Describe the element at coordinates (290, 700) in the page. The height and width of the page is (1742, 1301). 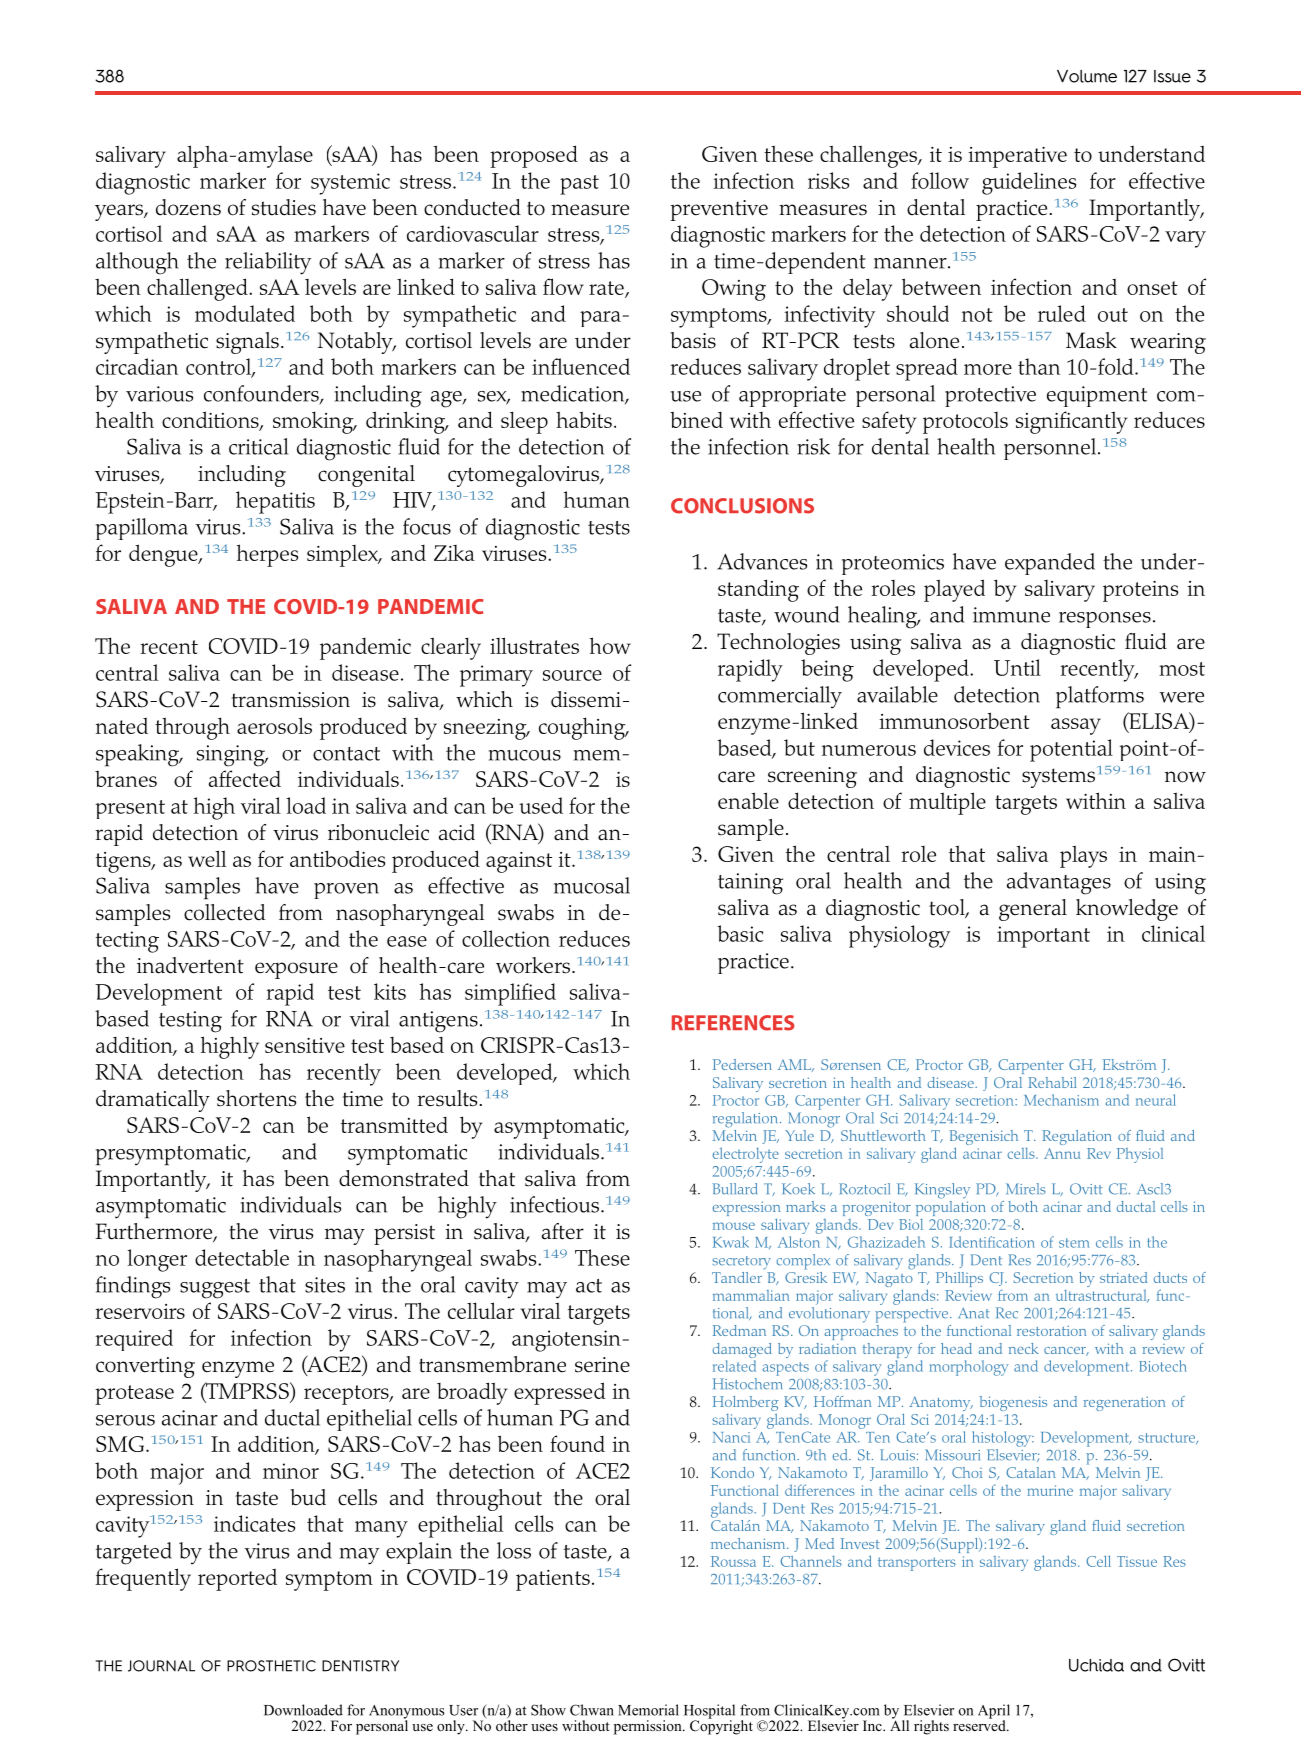
I see `transmission` at that location.
